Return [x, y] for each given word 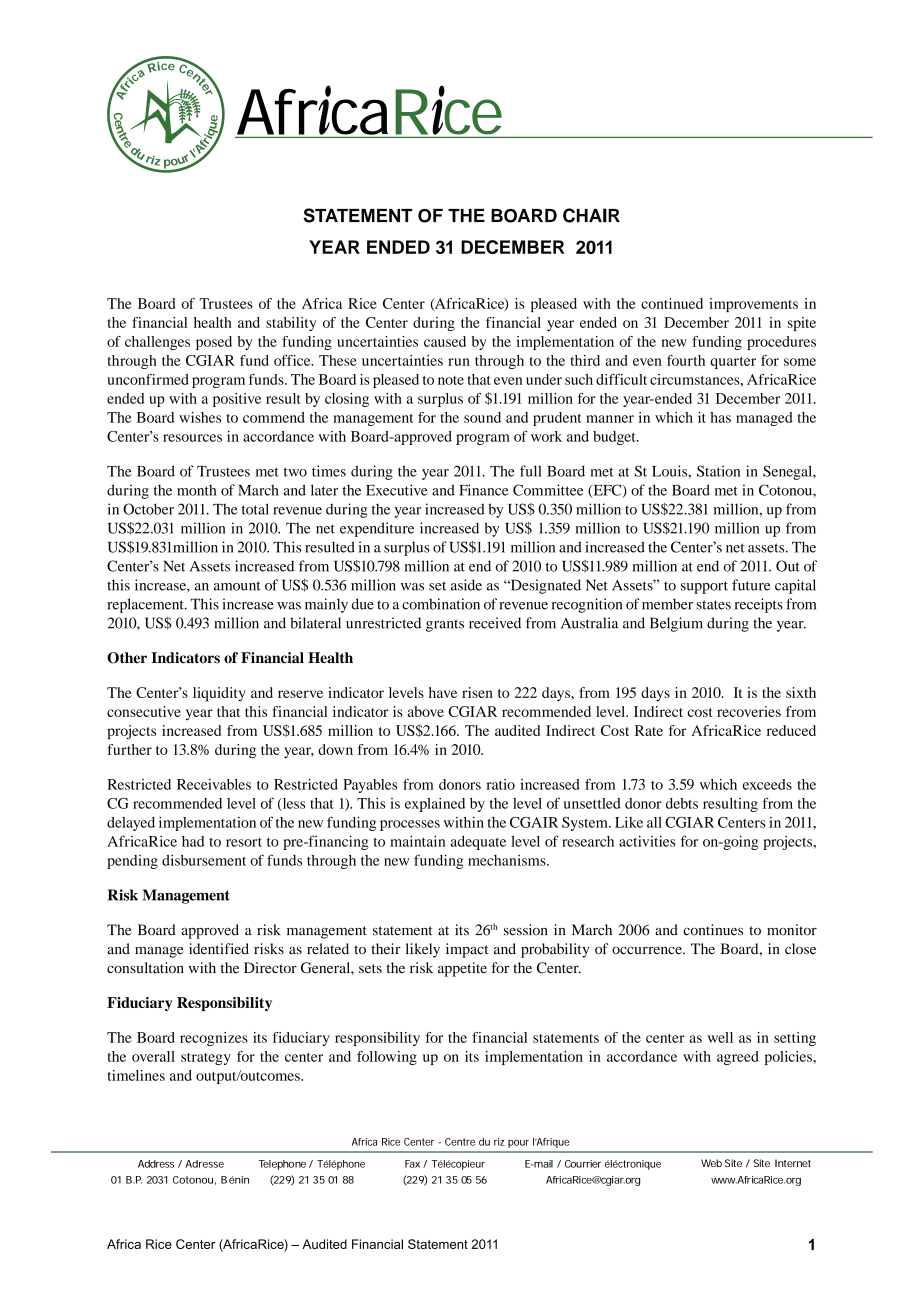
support [704, 587]
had [193, 841]
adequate [478, 843]
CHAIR [591, 215]
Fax [412, 1164]
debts [682, 803]
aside [466, 585]
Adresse [205, 1164]
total [255, 509]
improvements [753, 305]
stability [291, 324]
